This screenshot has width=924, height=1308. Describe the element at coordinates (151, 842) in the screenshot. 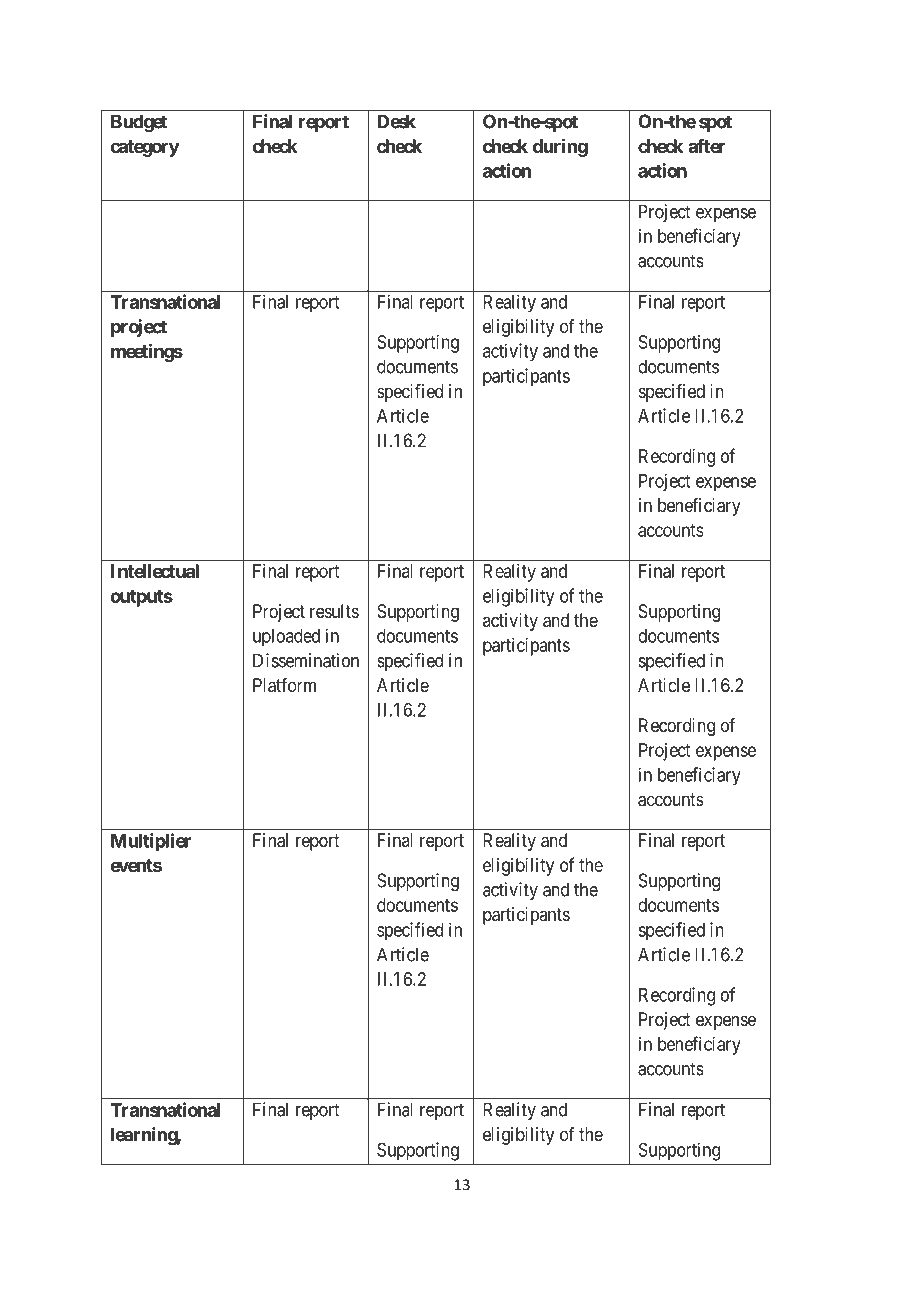

I see `Multiplier` at that location.
